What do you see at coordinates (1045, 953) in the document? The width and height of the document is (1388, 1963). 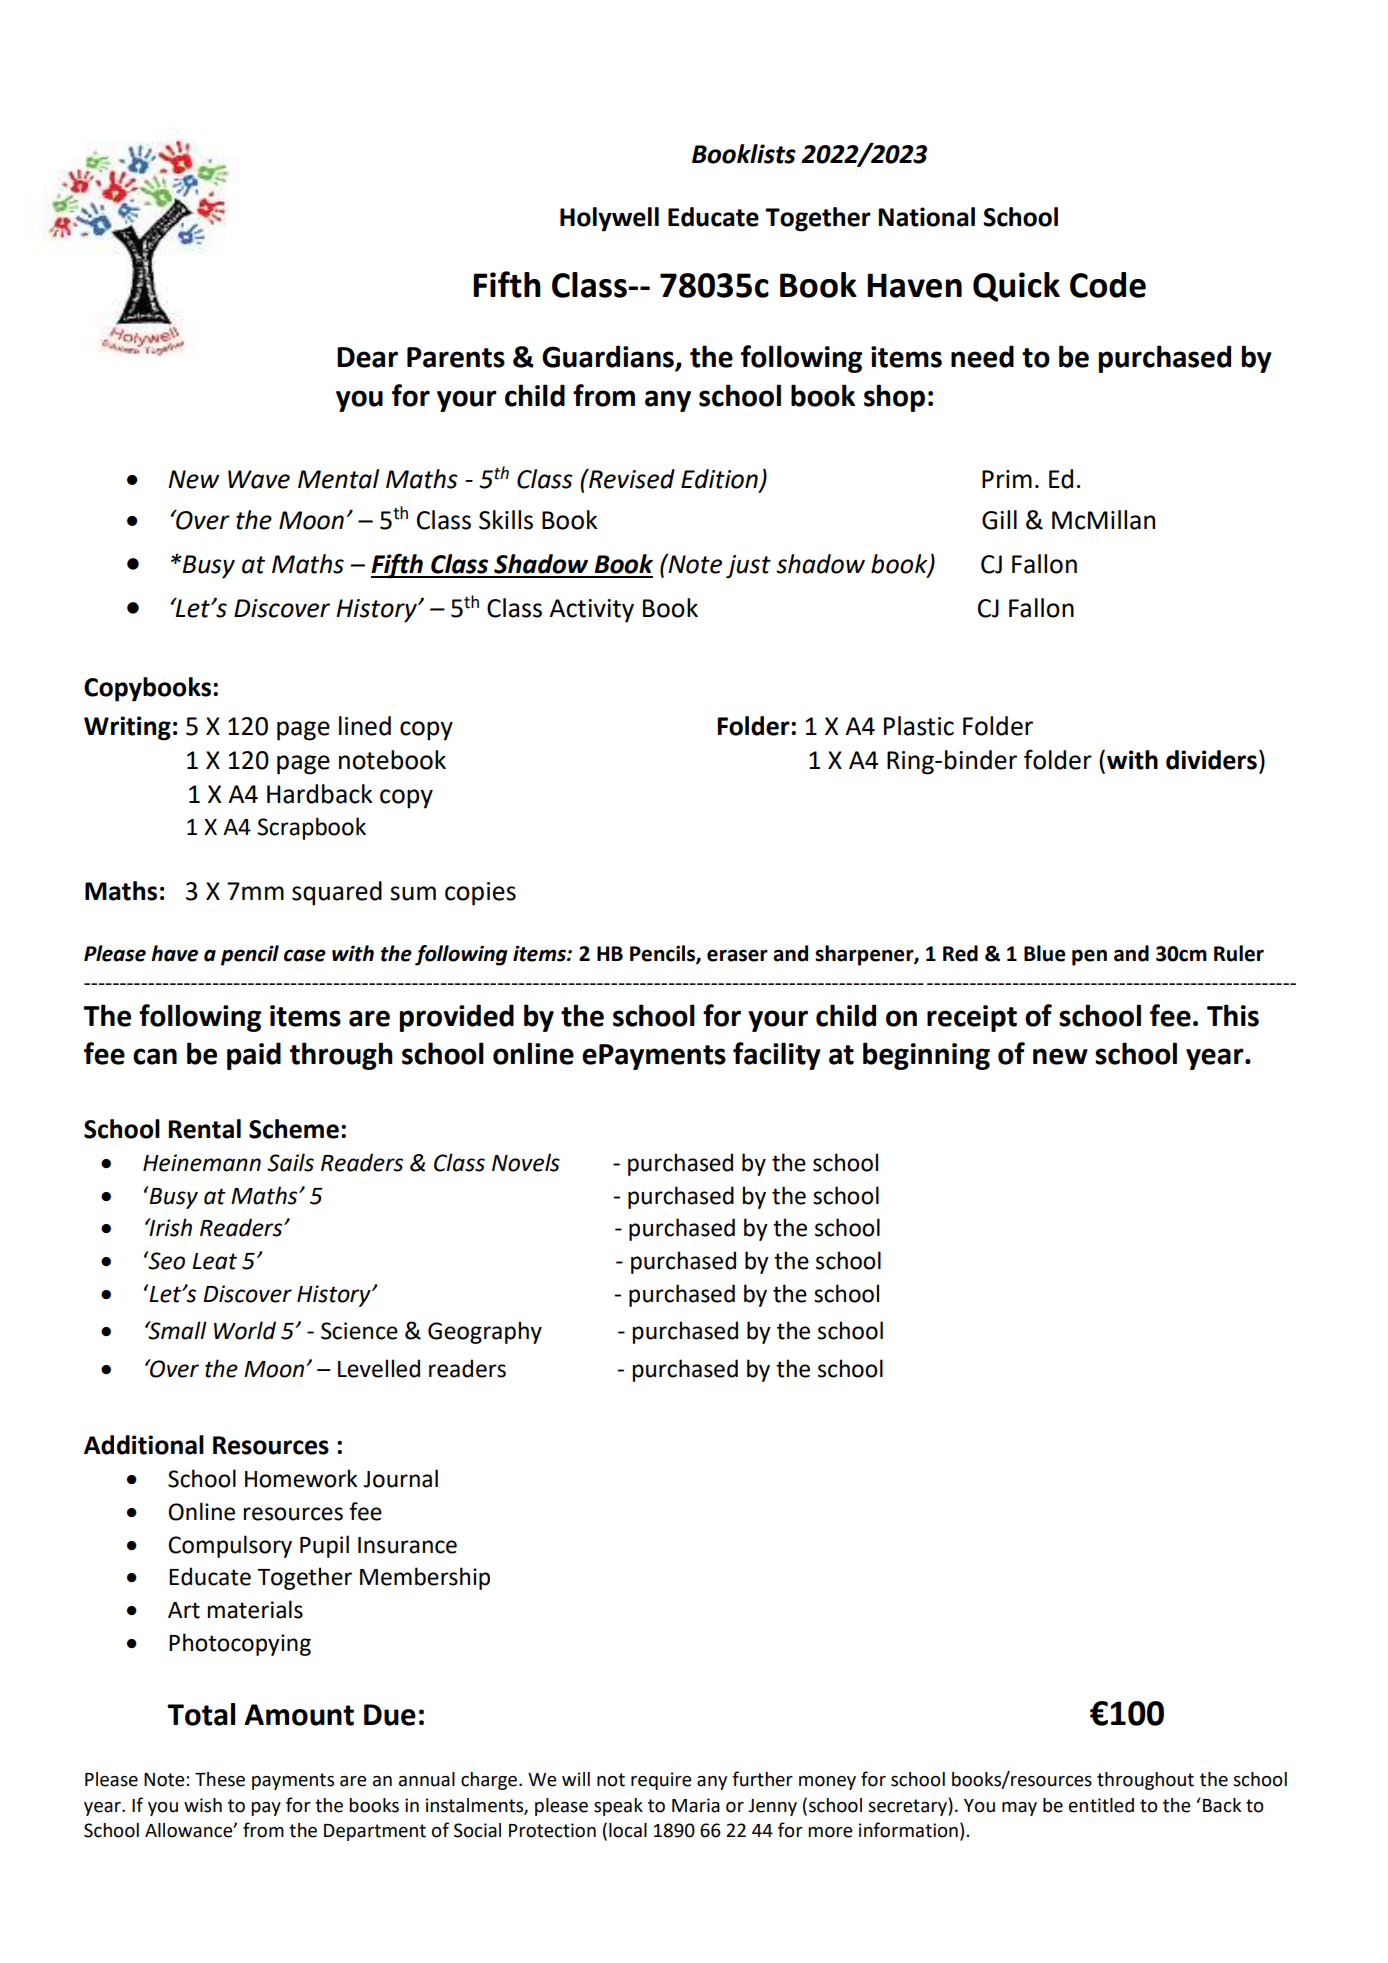 I see `Blue` at bounding box center [1045, 953].
